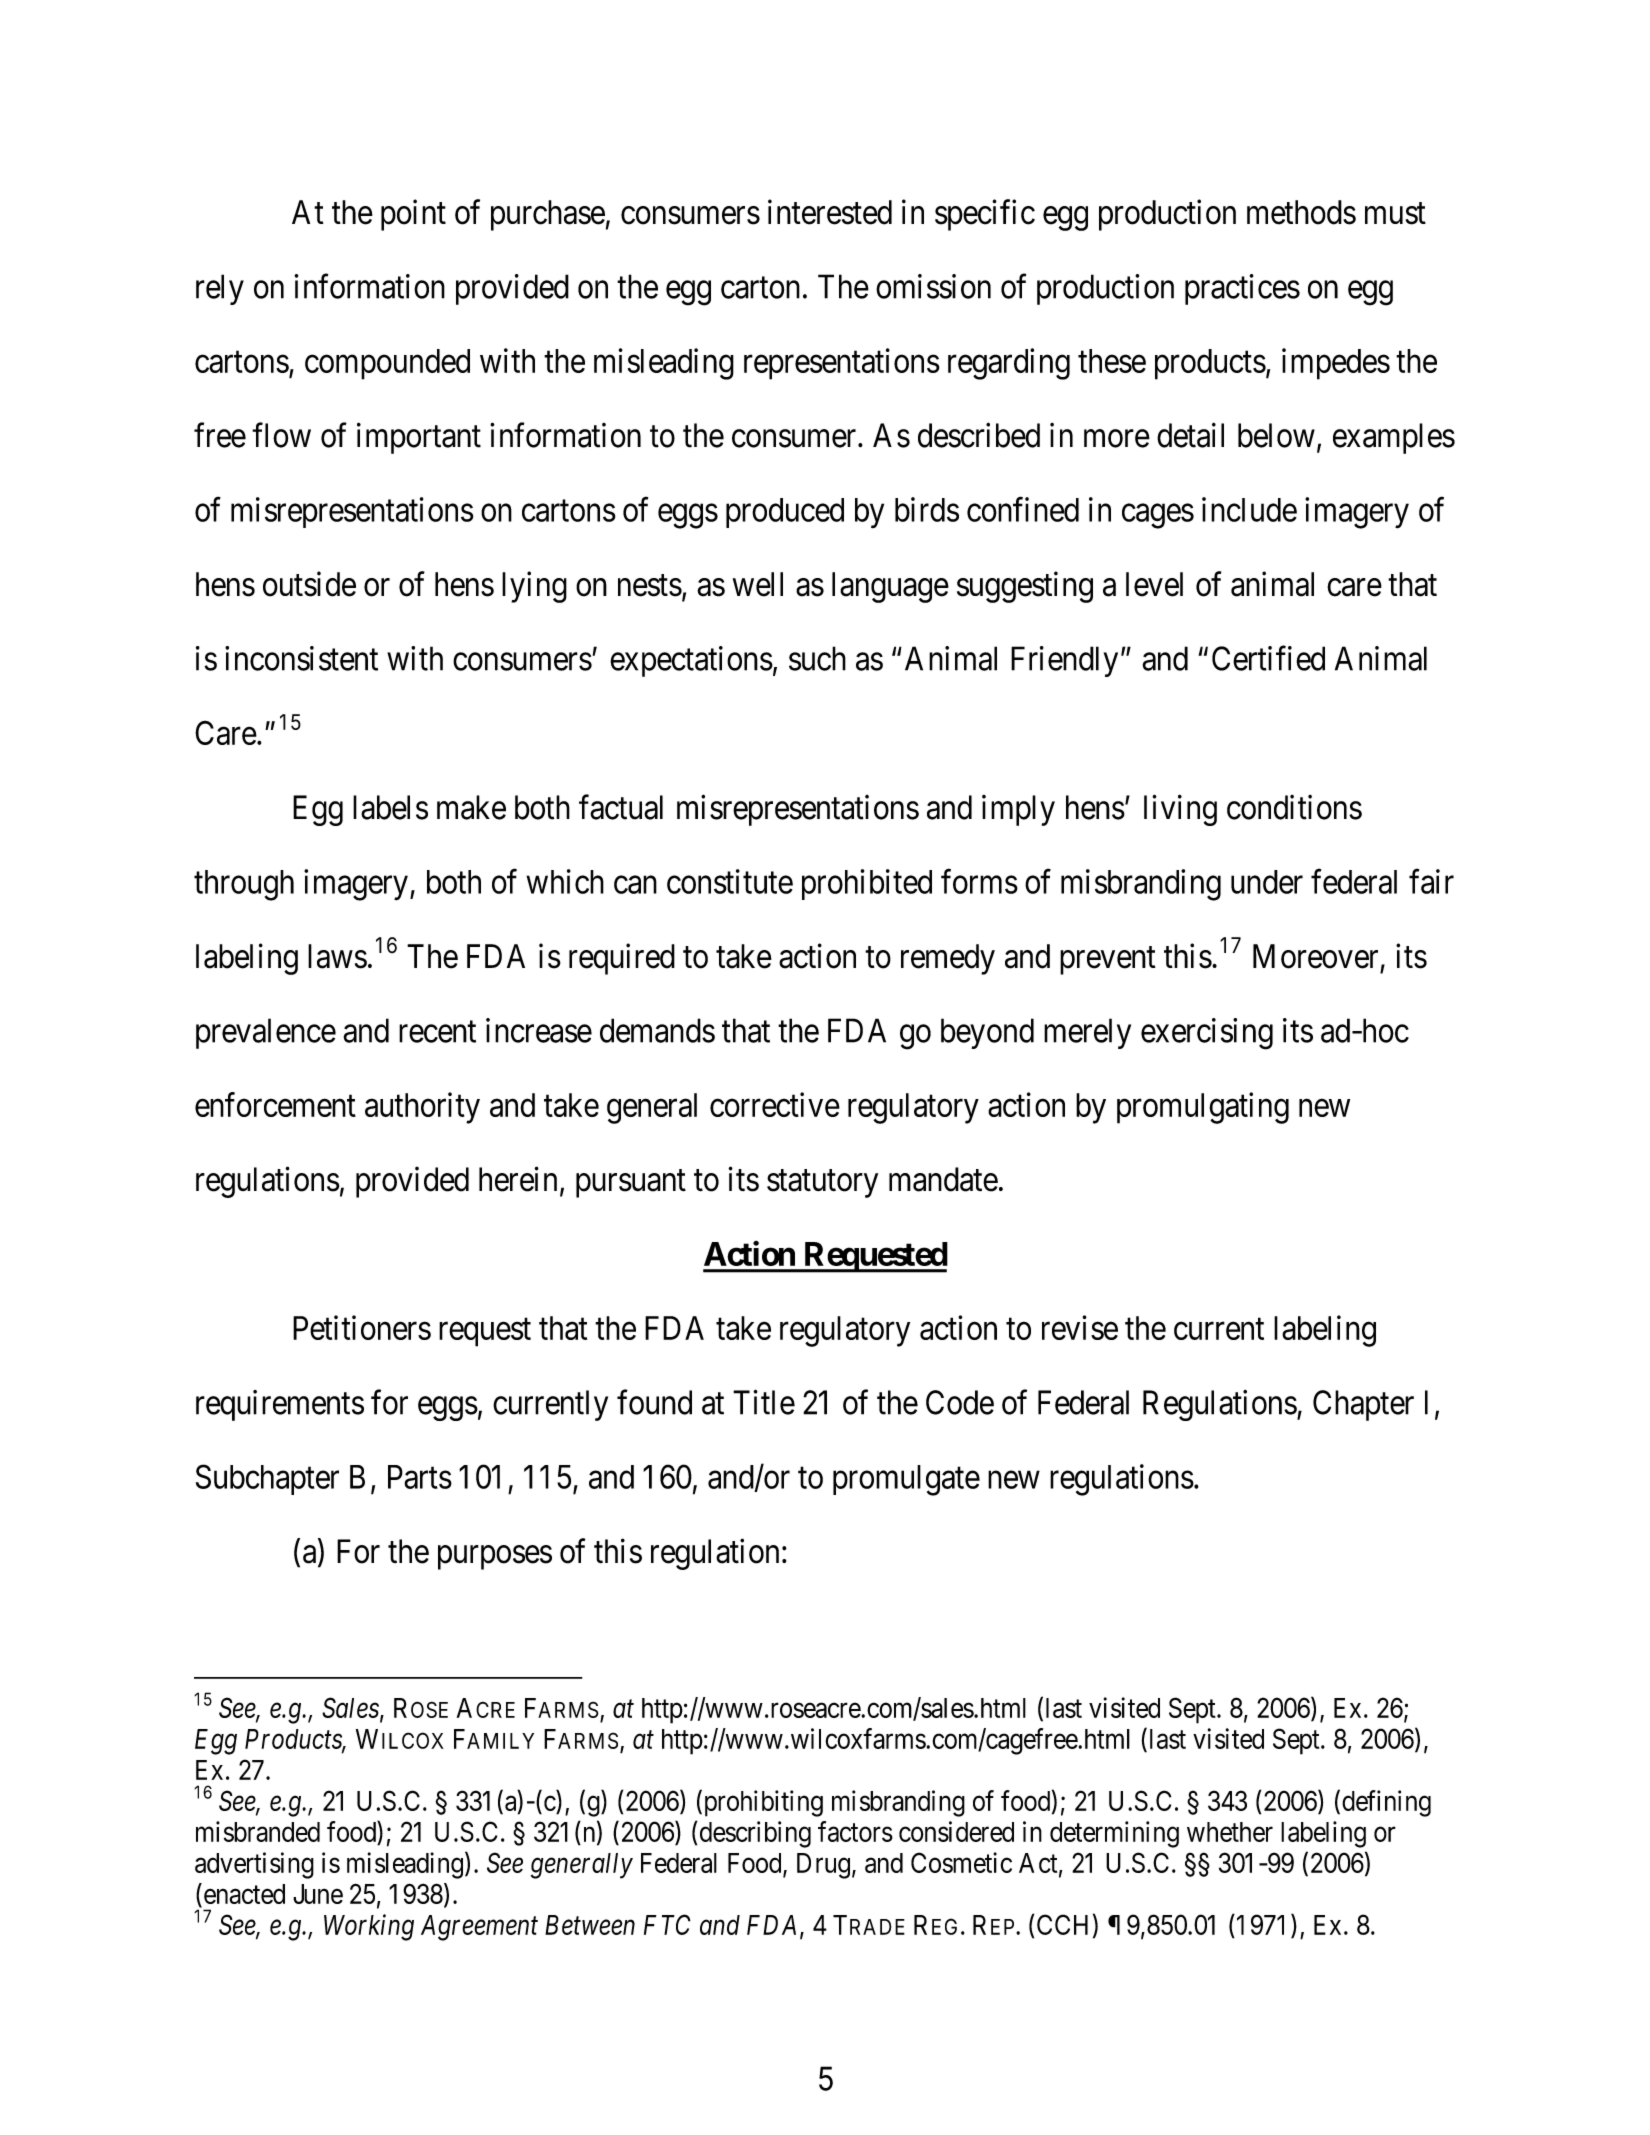  I want to click on Drug, so click(823, 1866).
